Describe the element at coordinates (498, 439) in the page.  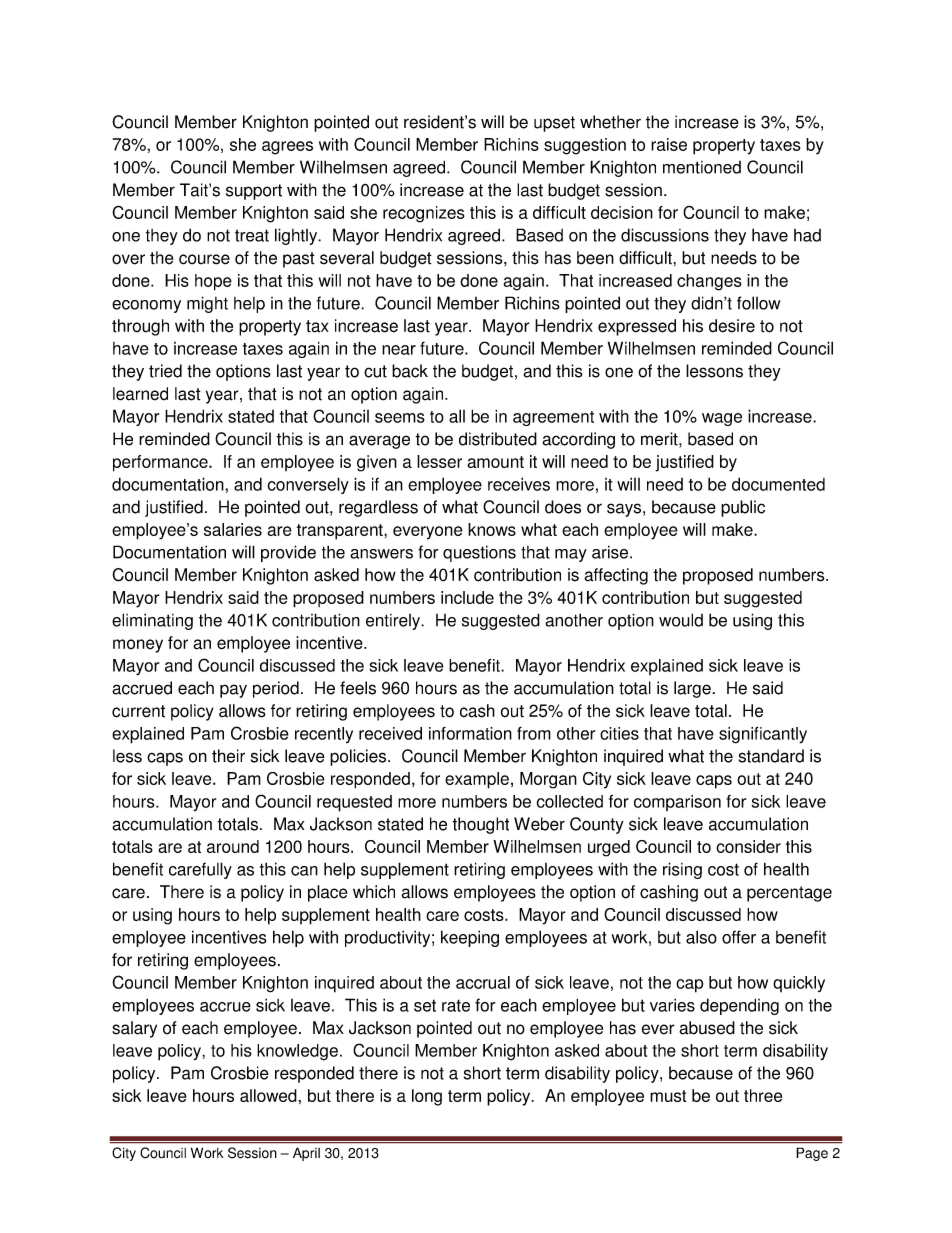
I see `distributed` at that location.
